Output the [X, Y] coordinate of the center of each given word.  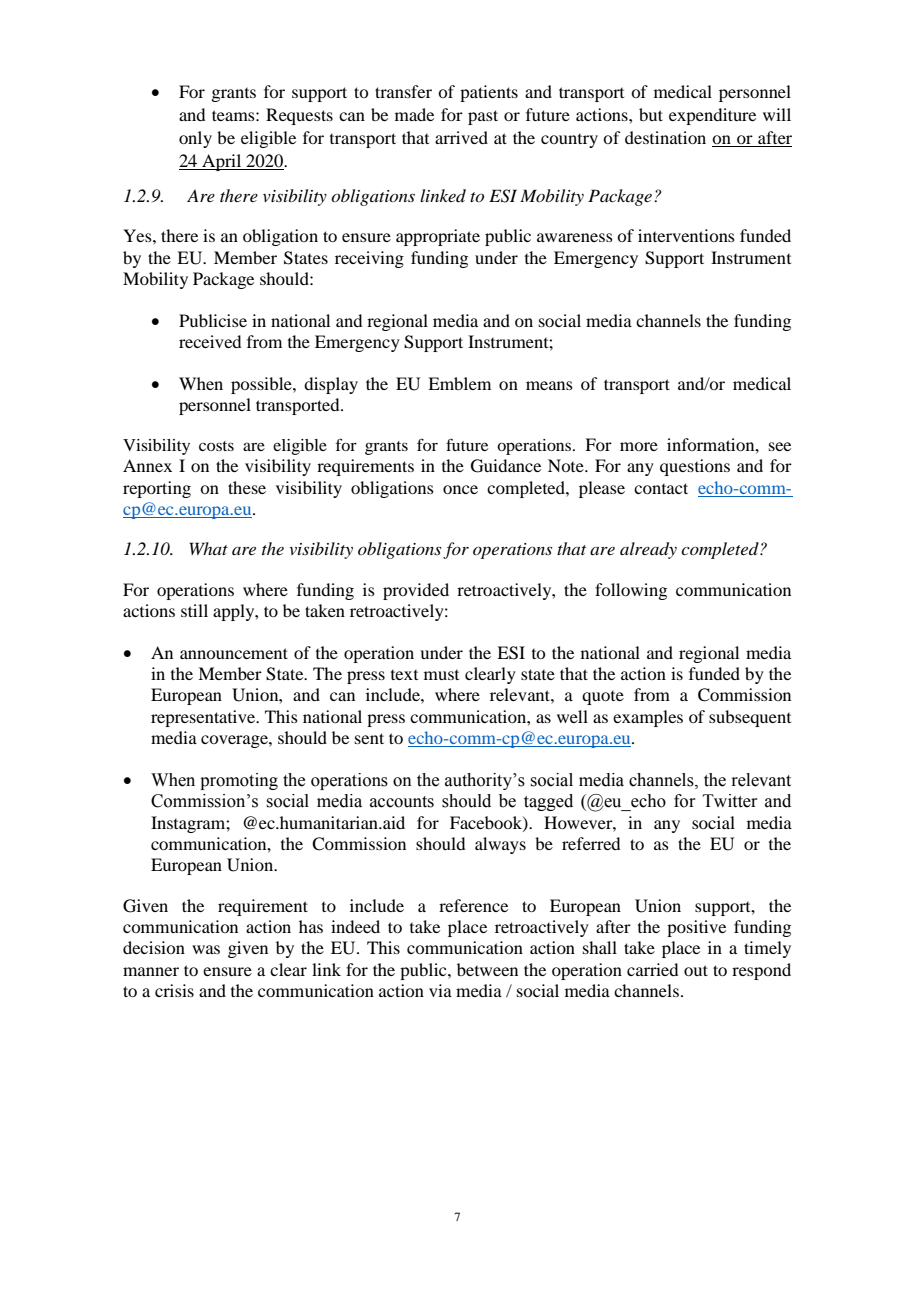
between [487, 969]
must [441, 675]
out [696, 970]
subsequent [750, 718]
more [639, 446]
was [206, 949]
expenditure [712, 116]
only [195, 139]
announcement [234, 653]
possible [262, 385]
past [483, 117]
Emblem [459, 383]
